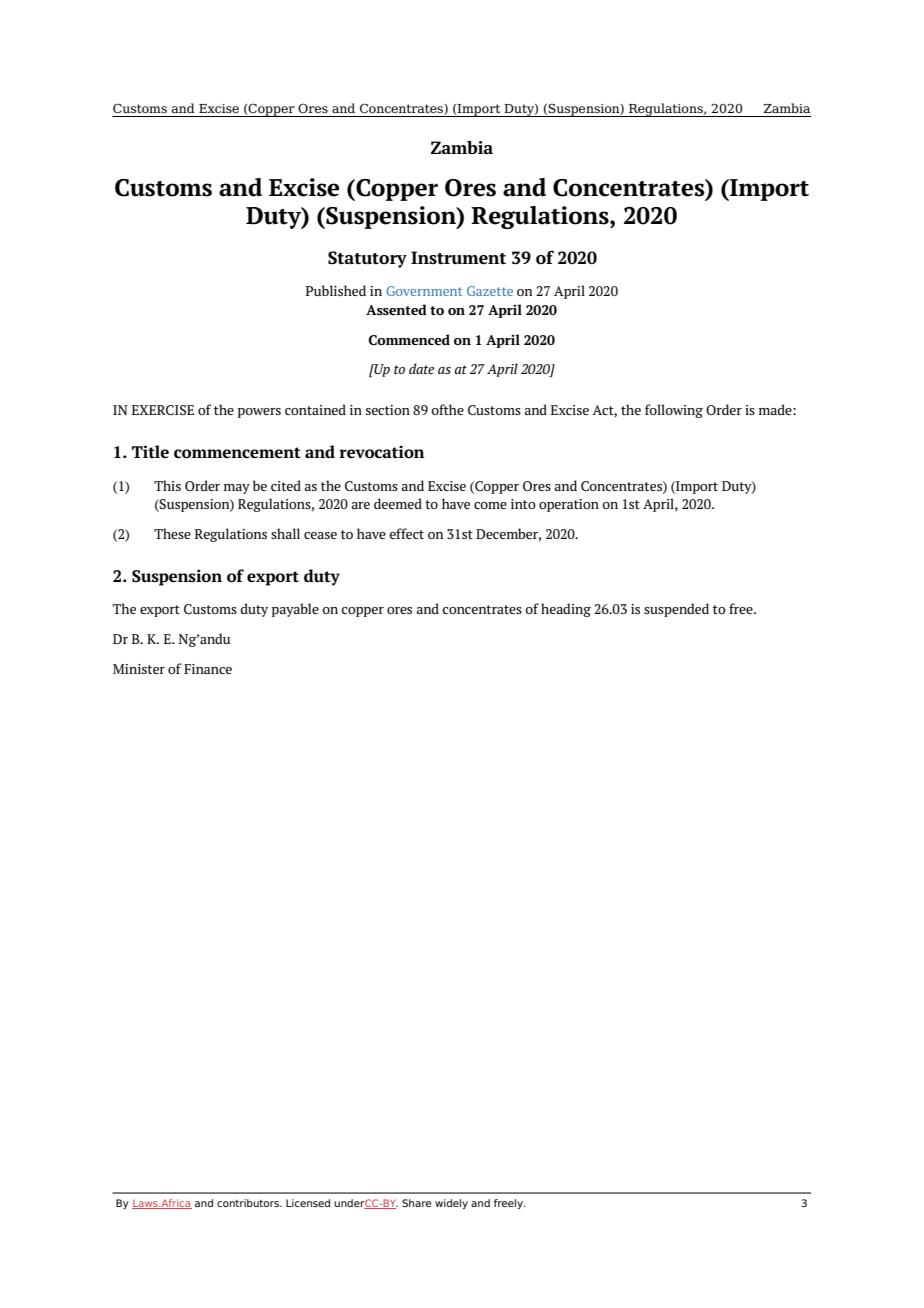  Describe the element at coordinates (451, 1204) in the screenshot. I see `widely` at that location.
